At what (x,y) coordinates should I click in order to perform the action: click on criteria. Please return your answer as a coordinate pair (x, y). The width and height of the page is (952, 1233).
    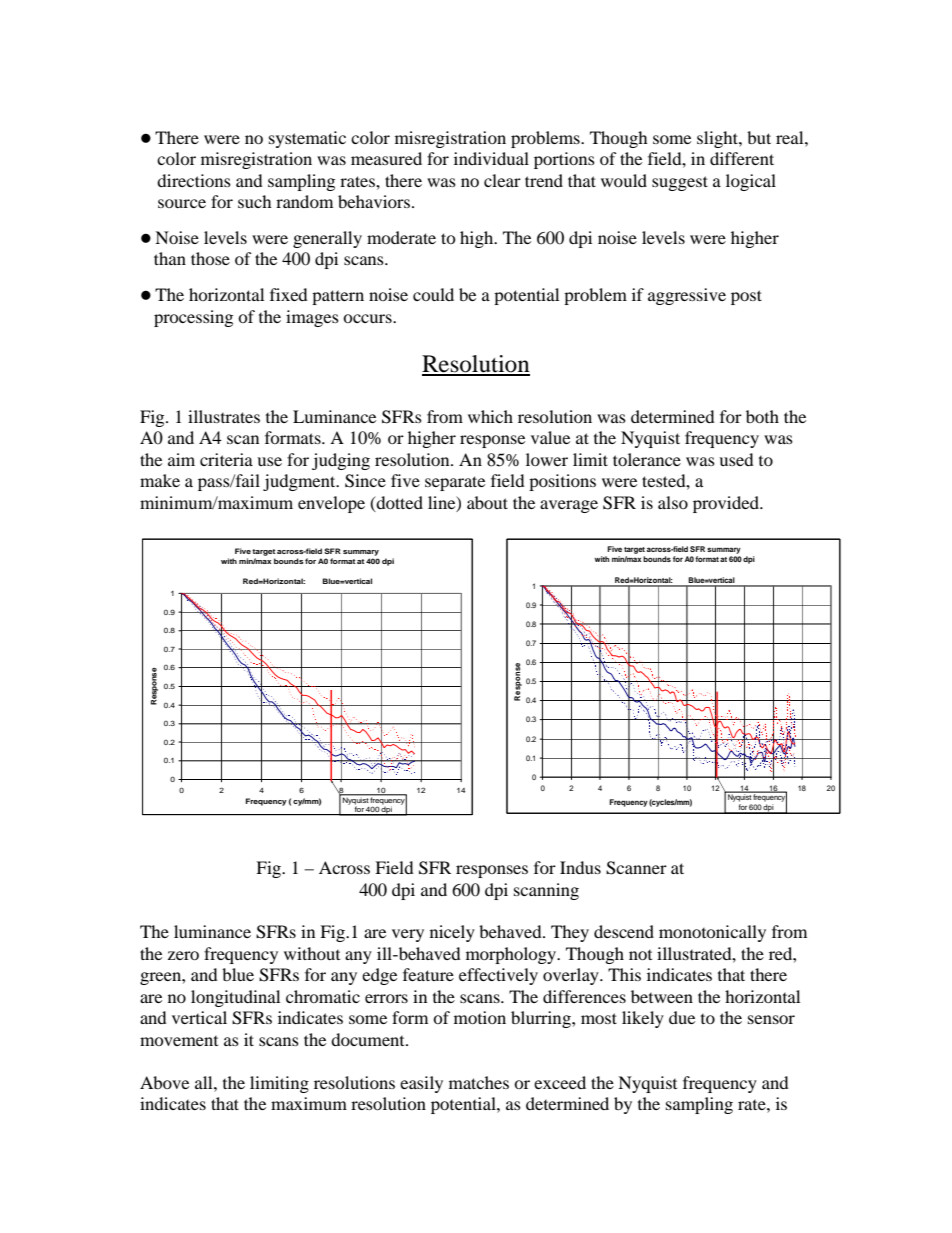
    Looking at the image, I should click on (226, 459).
